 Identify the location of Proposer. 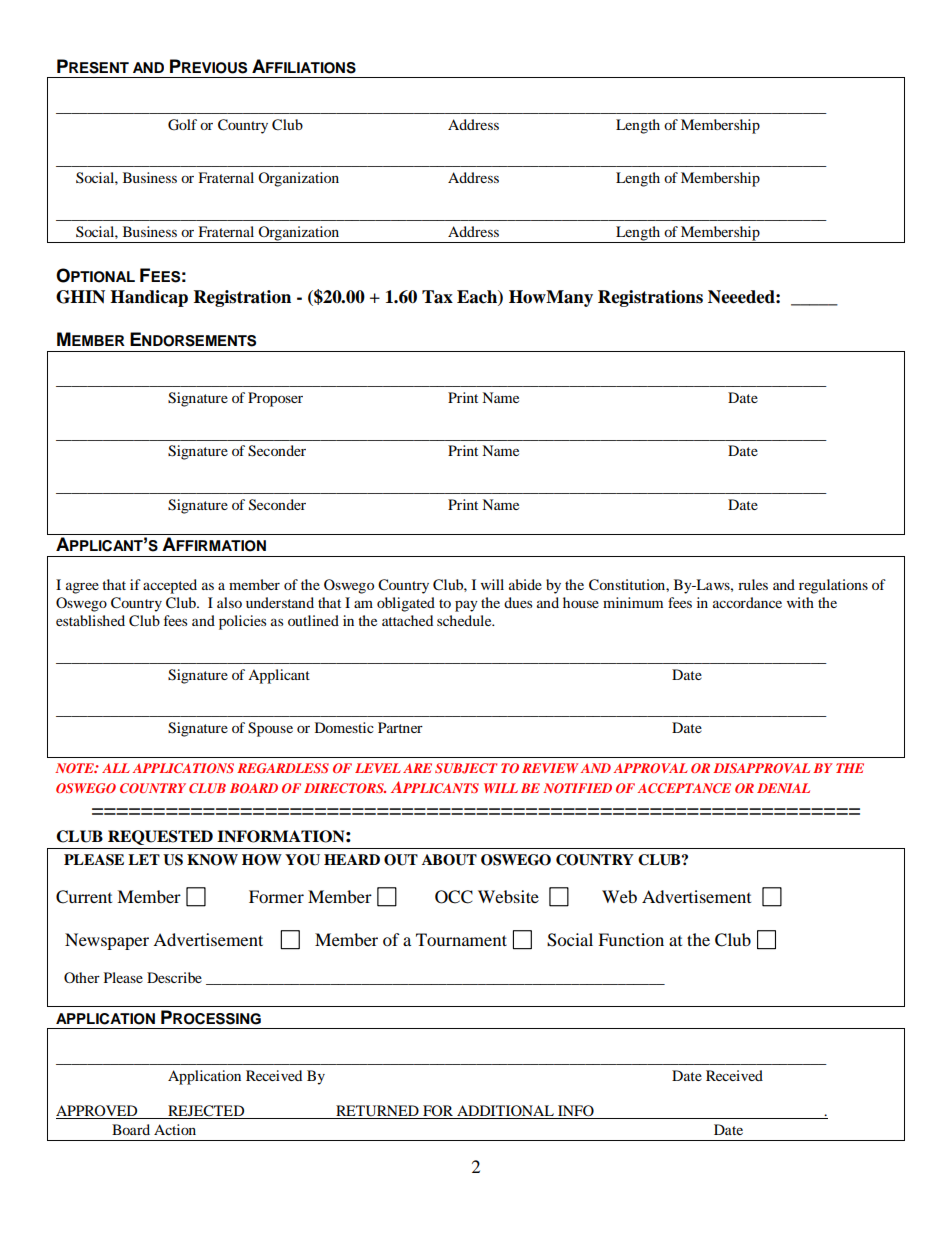
(275, 399).
